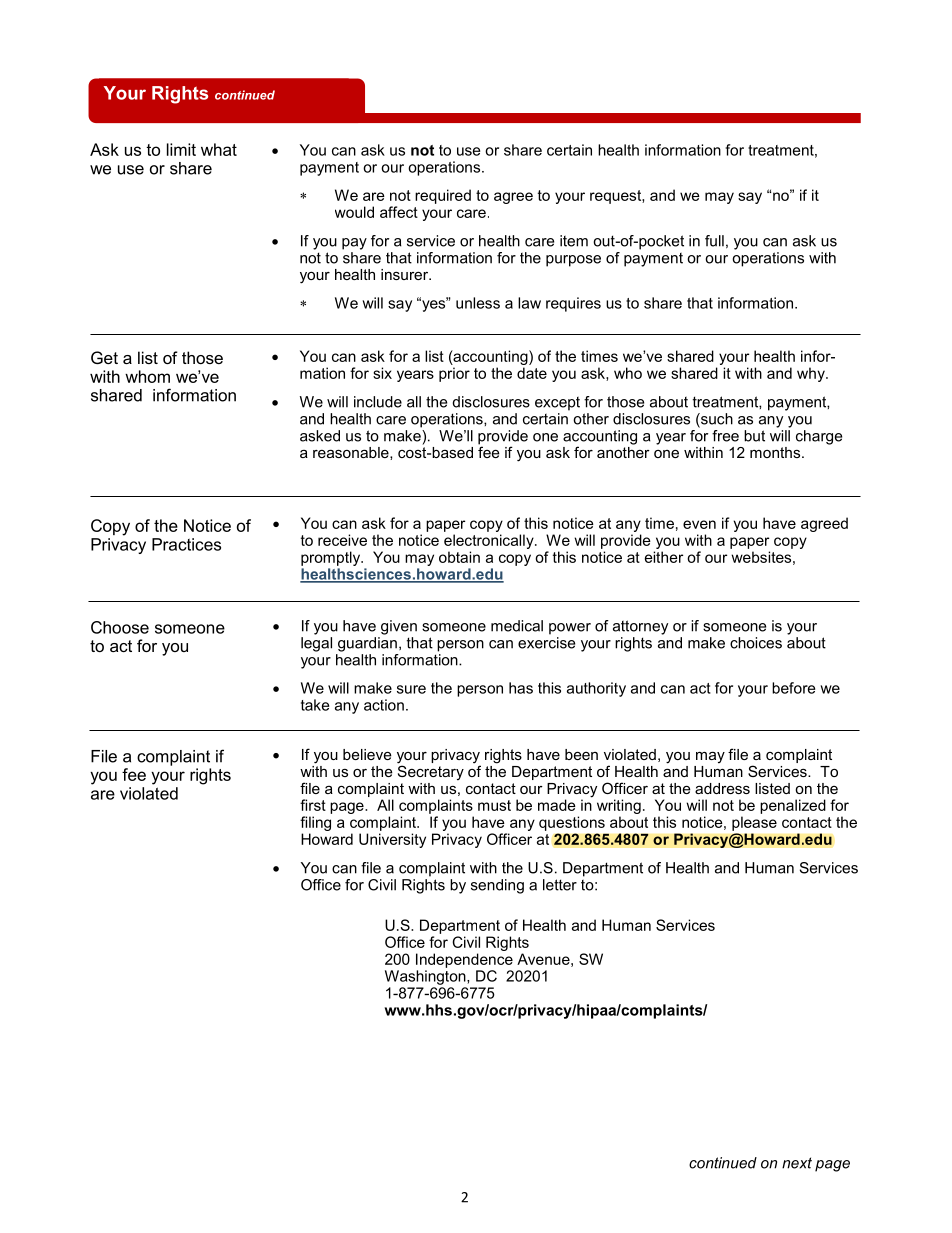 The width and height of the page is (952, 1233). What do you see at coordinates (797, 1163) in the page?
I see `next` at bounding box center [797, 1163].
